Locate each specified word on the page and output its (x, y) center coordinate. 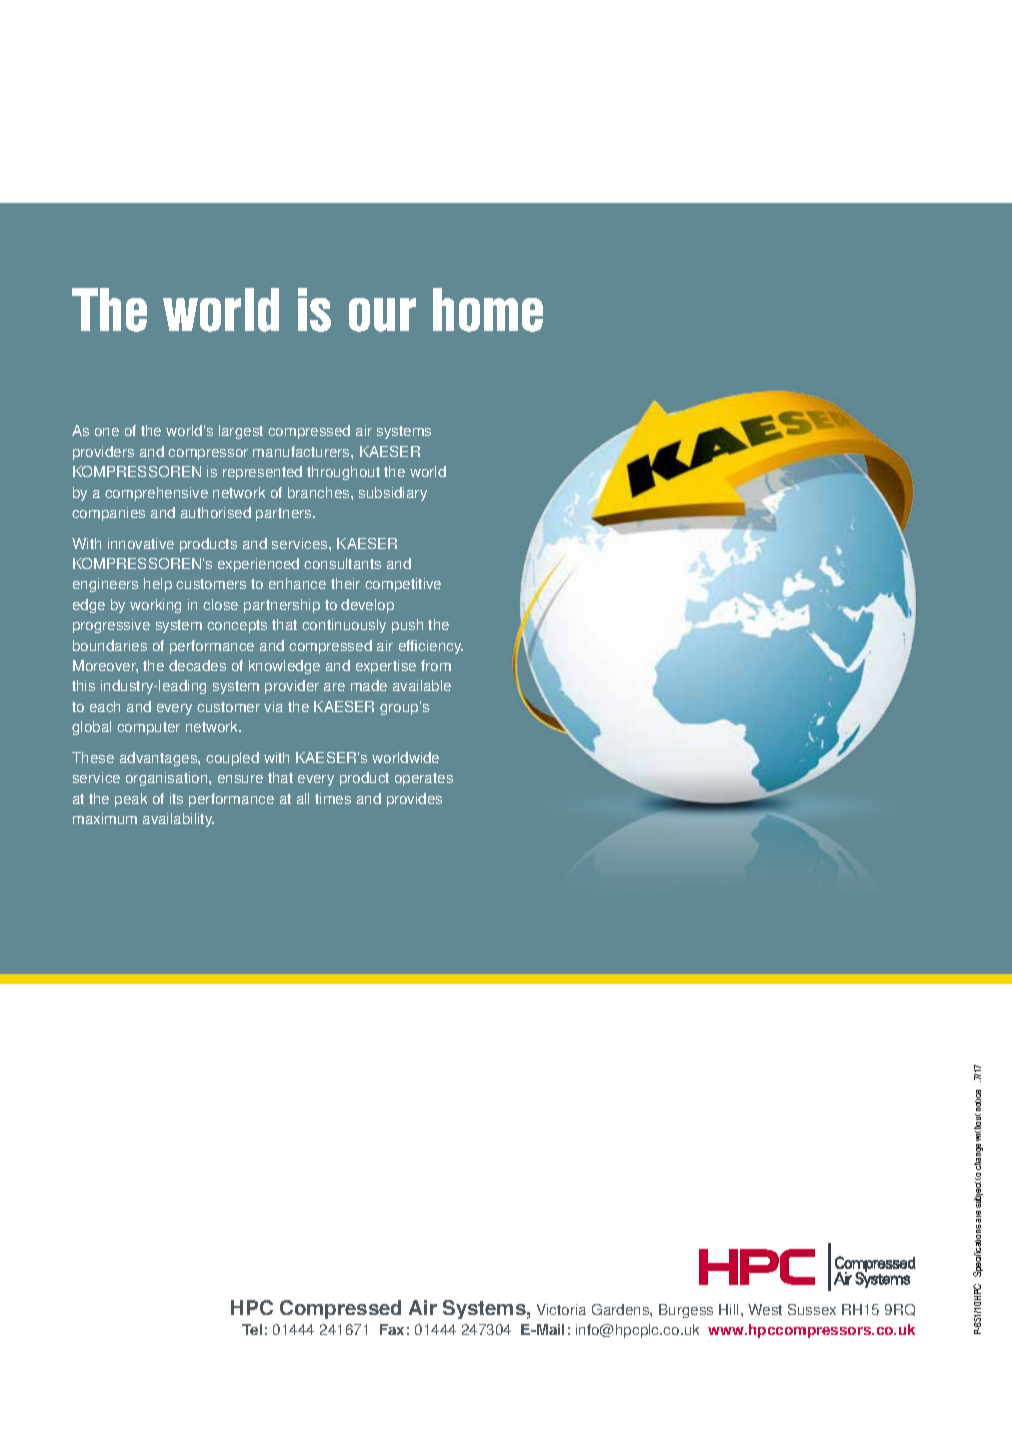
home (488, 310)
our (382, 315)
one (107, 432)
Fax (392, 1329)
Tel (252, 1329)
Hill (730, 1309)
